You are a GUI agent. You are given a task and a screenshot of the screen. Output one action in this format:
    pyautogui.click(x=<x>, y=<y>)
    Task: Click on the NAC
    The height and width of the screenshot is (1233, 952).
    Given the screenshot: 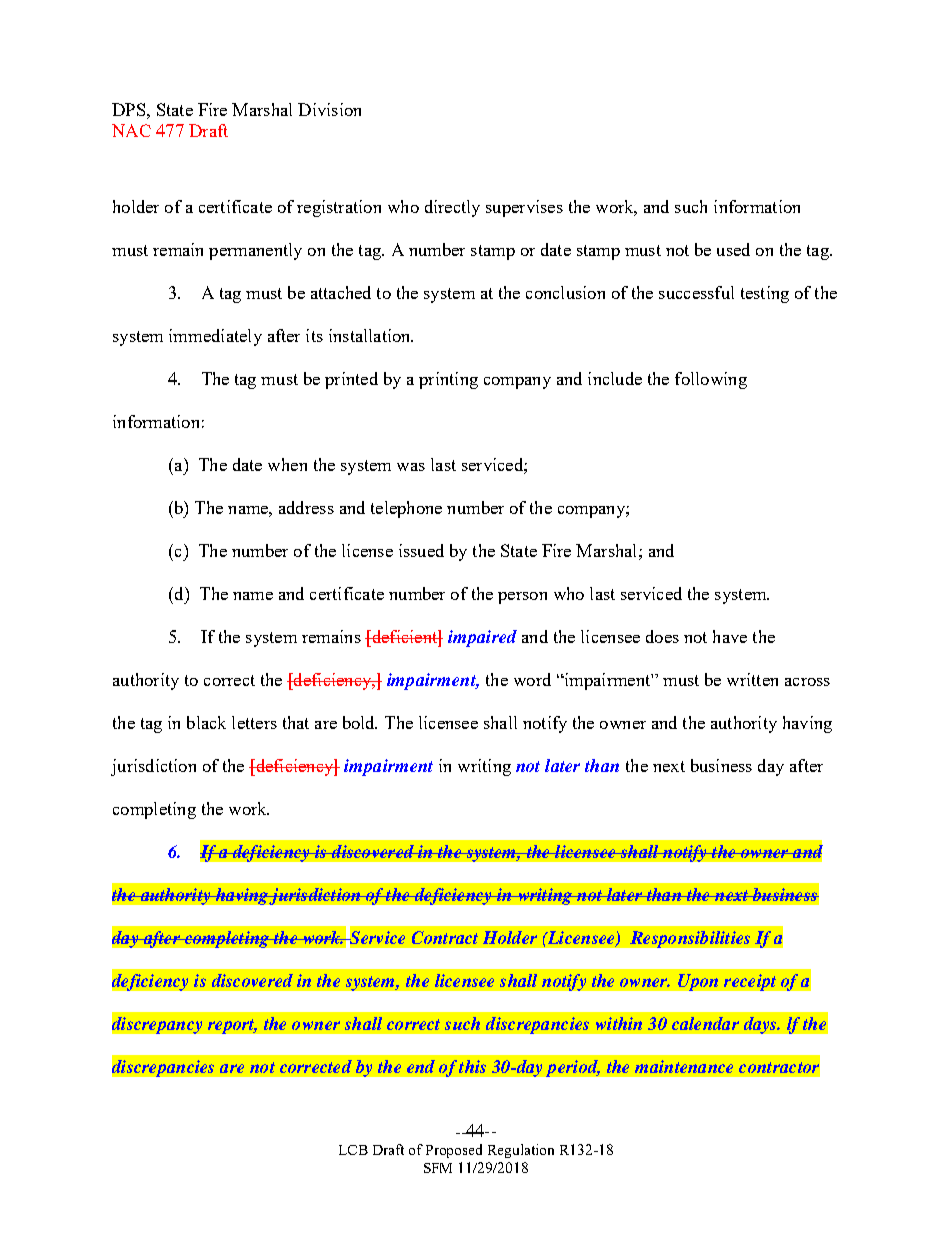 What is the action you would take?
    pyautogui.click(x=131, y=130)
